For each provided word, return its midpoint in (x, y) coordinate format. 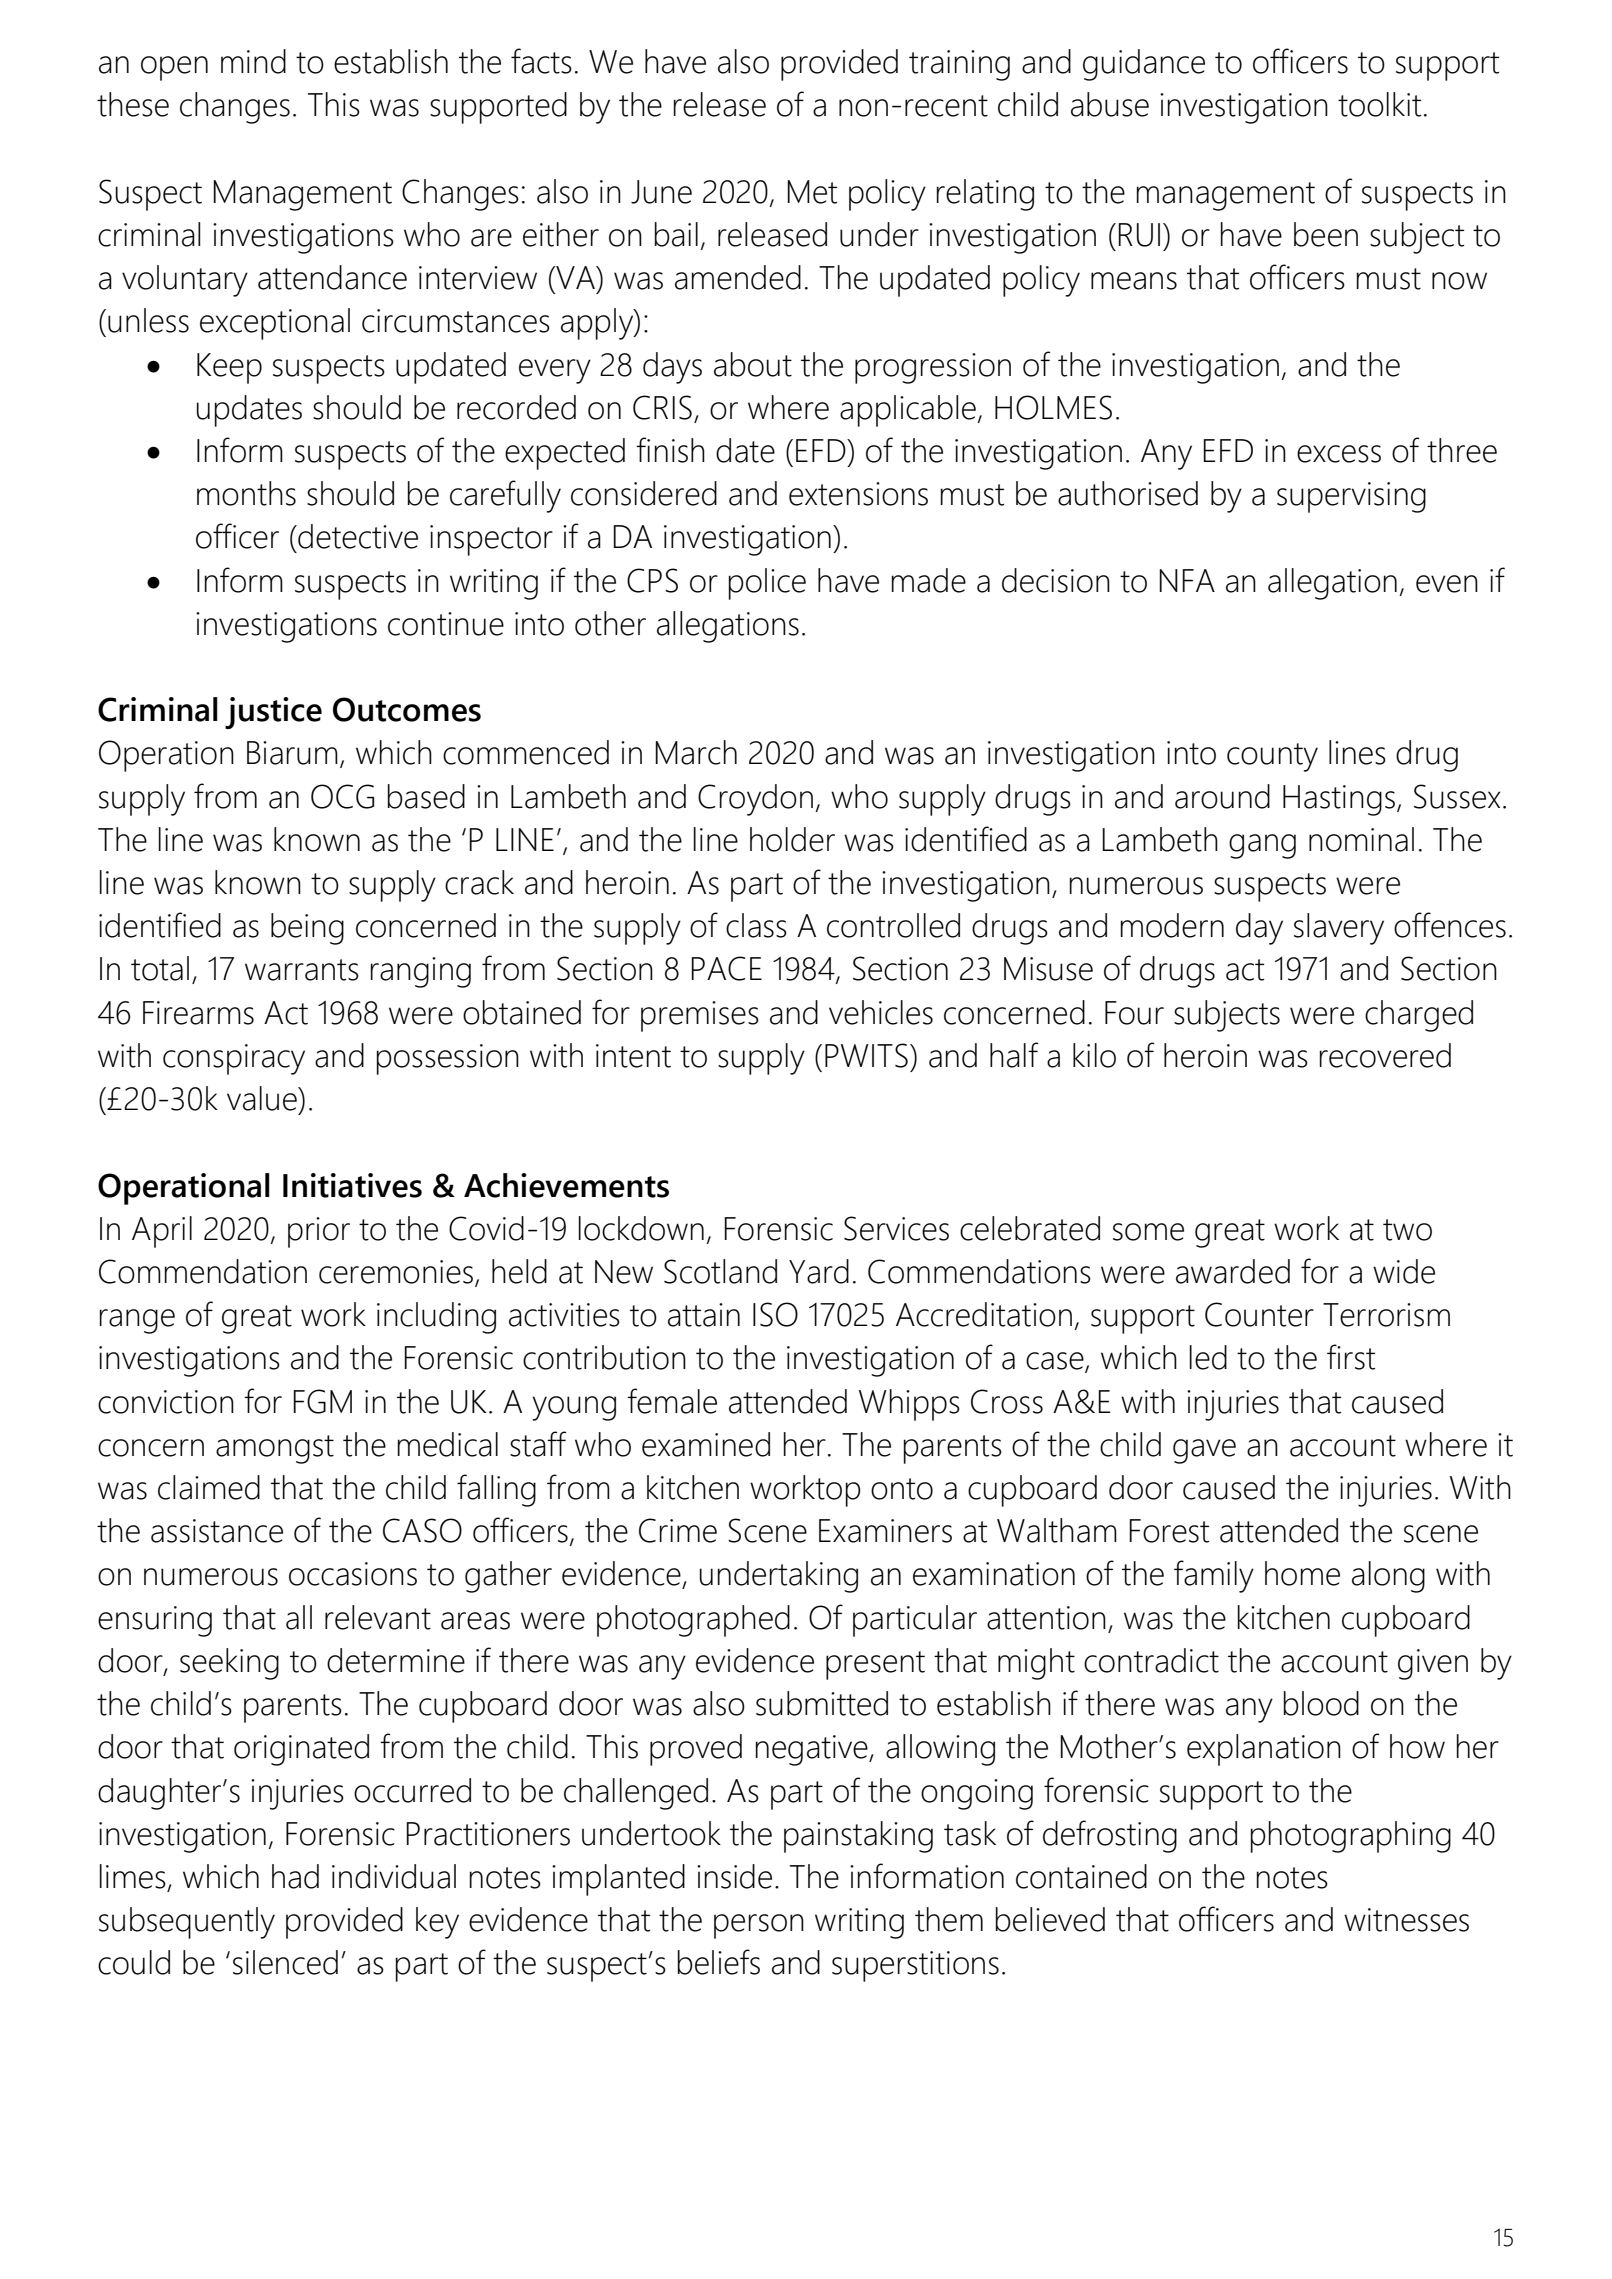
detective (357, 536)
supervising (1351, 497)
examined (706, 1444)
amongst (275, 1449)
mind (253, 61)
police (767, 584)
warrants (302, 970)
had (295, 1876)
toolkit (1379, 104)
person (759, 1926)
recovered (1385, 1055)
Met (812, 192)
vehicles (881, 1012)
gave (1204, 1451)
